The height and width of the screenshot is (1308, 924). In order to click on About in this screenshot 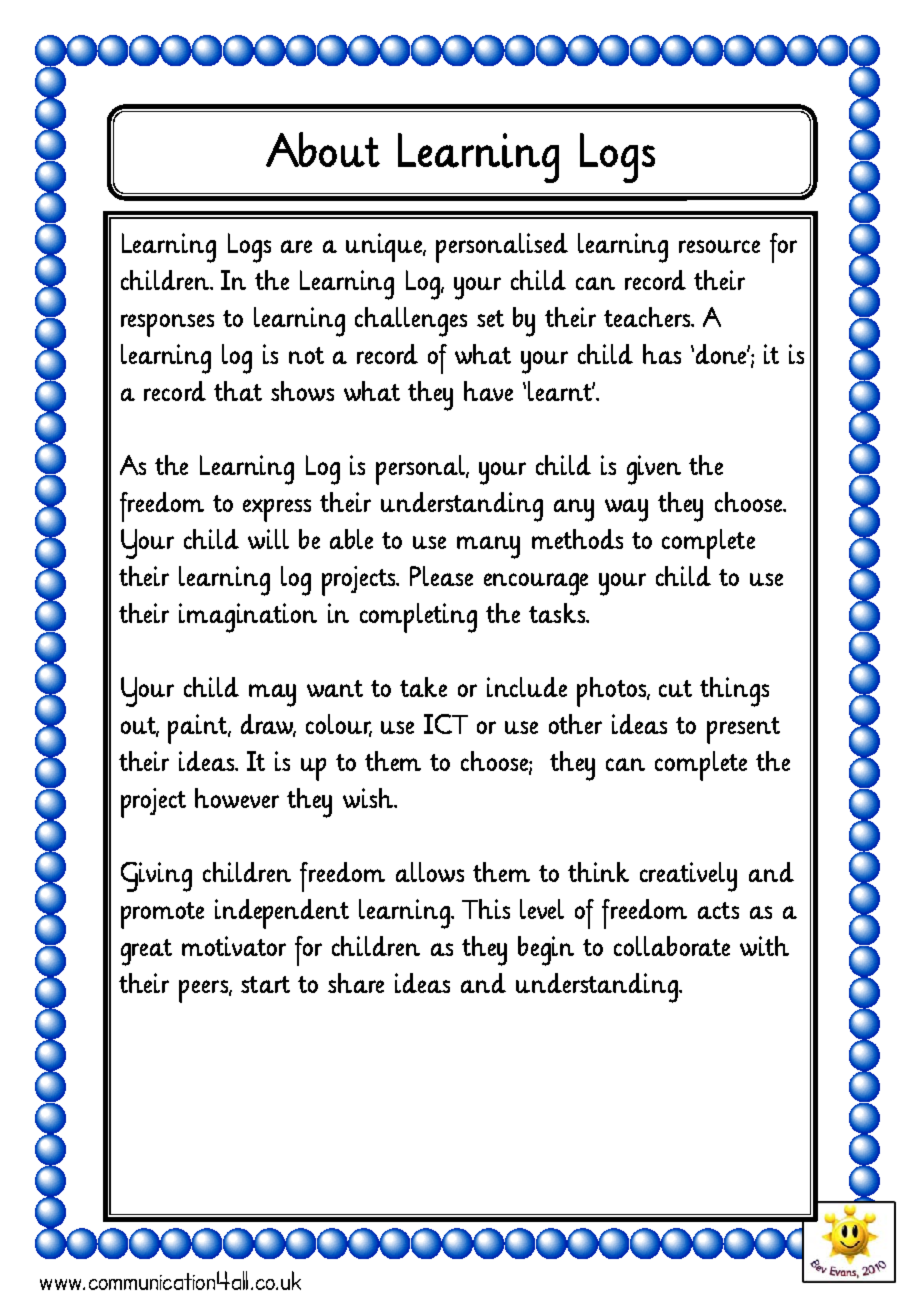, I will do `click(323, 149)`.
